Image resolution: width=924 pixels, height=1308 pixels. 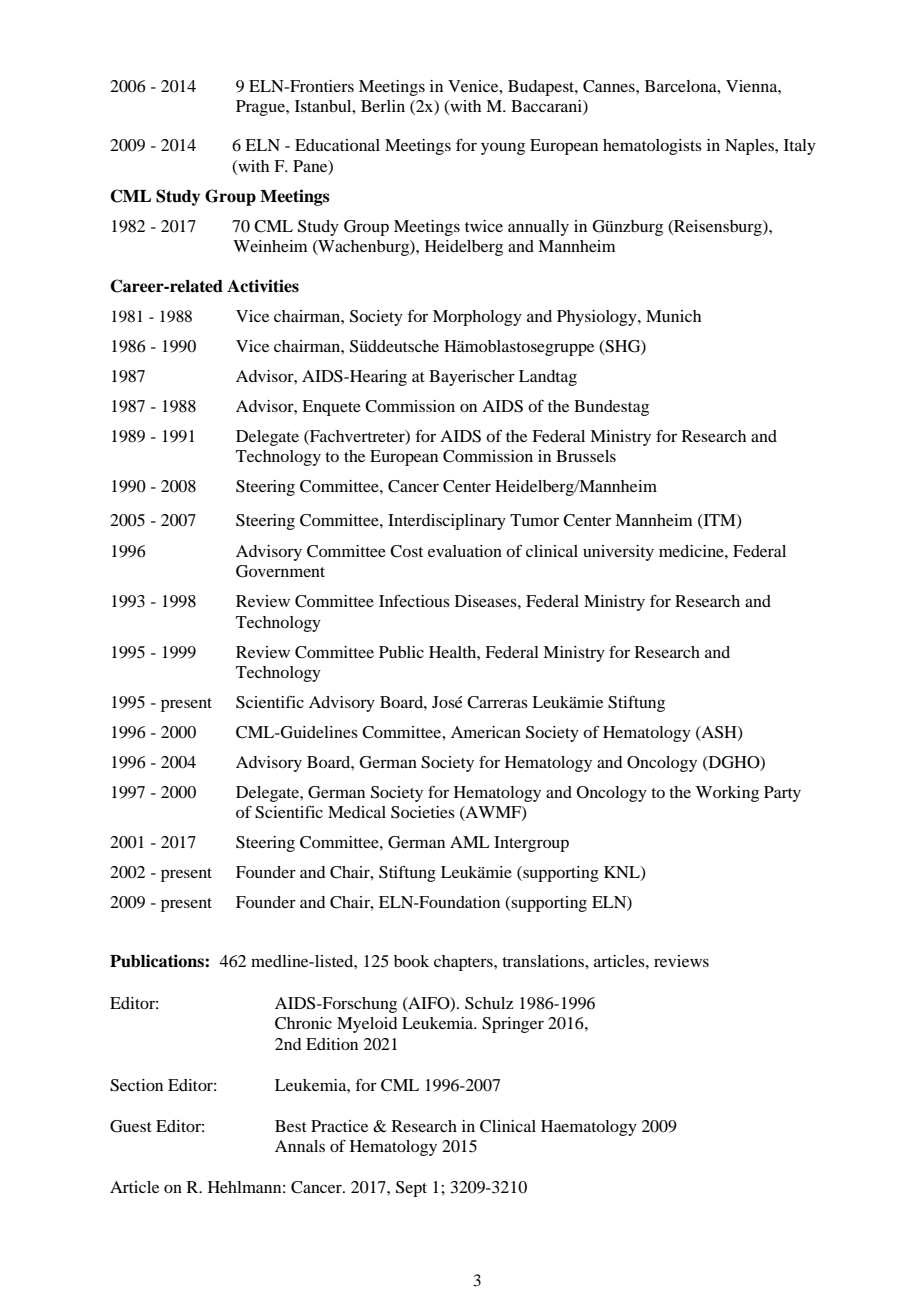 I want to click on young, so click(x=503, y=149).
